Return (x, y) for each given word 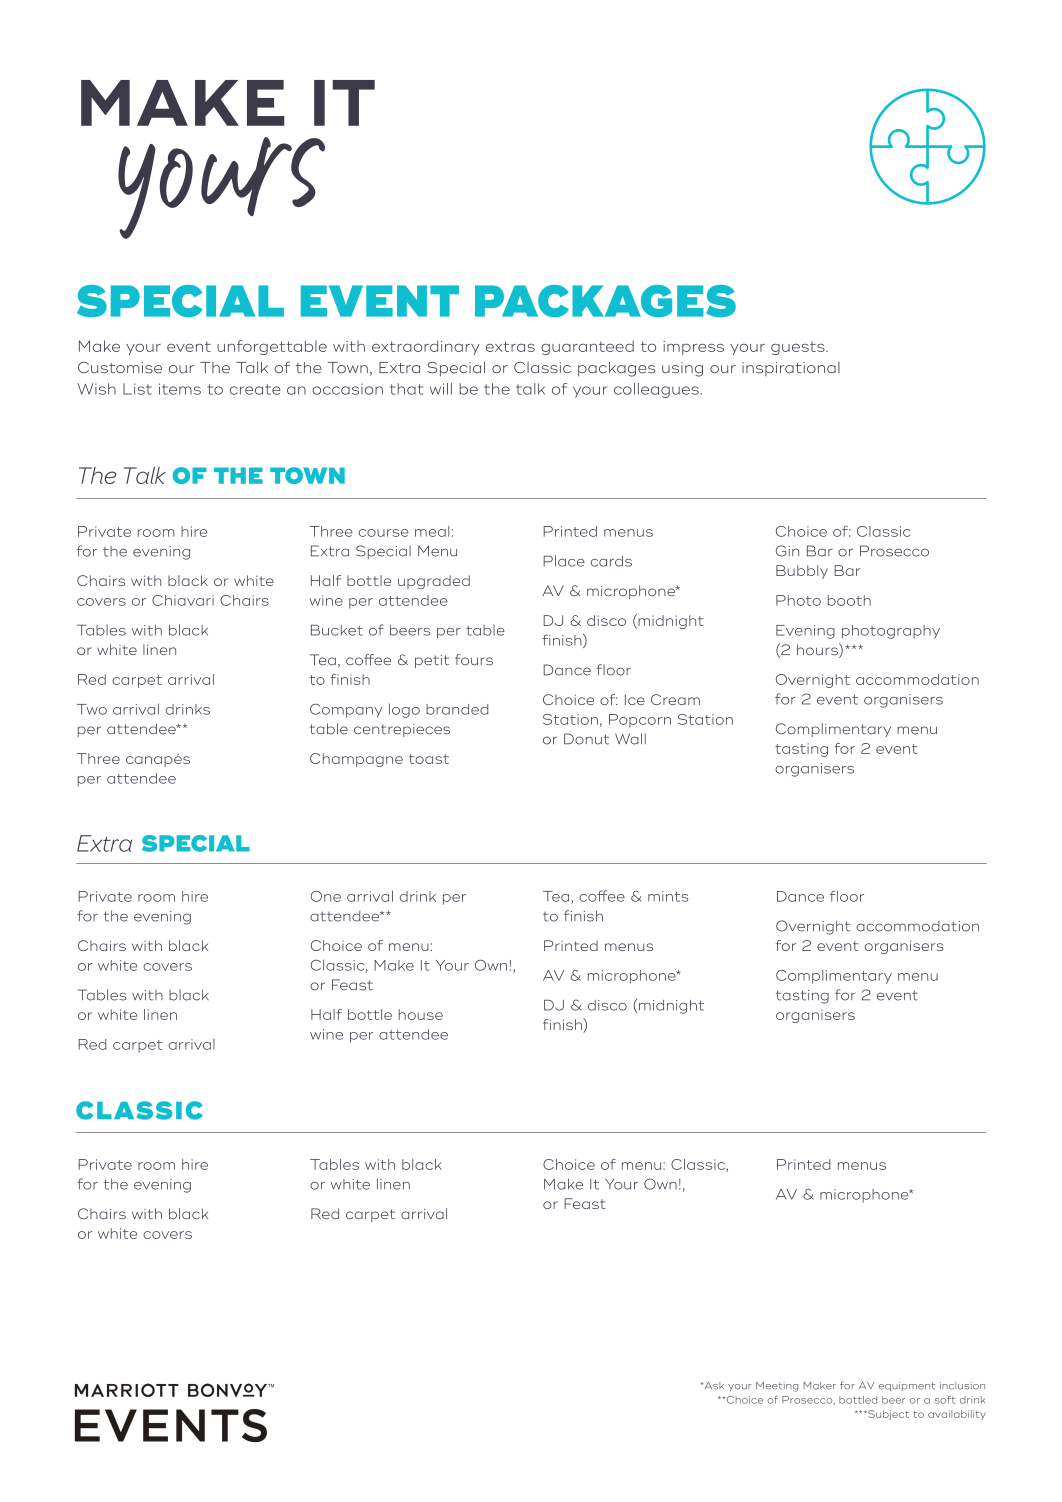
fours (474, 660)
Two (92, 709)
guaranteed (587, 347)
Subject (887, 1415)
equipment (907, 1386)
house (421, 1014)
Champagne (356, 760)
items (180, 389)
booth (849, 600)
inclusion (962, 1386)
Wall (630, 739)
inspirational (791, 369)
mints (668, 896)
